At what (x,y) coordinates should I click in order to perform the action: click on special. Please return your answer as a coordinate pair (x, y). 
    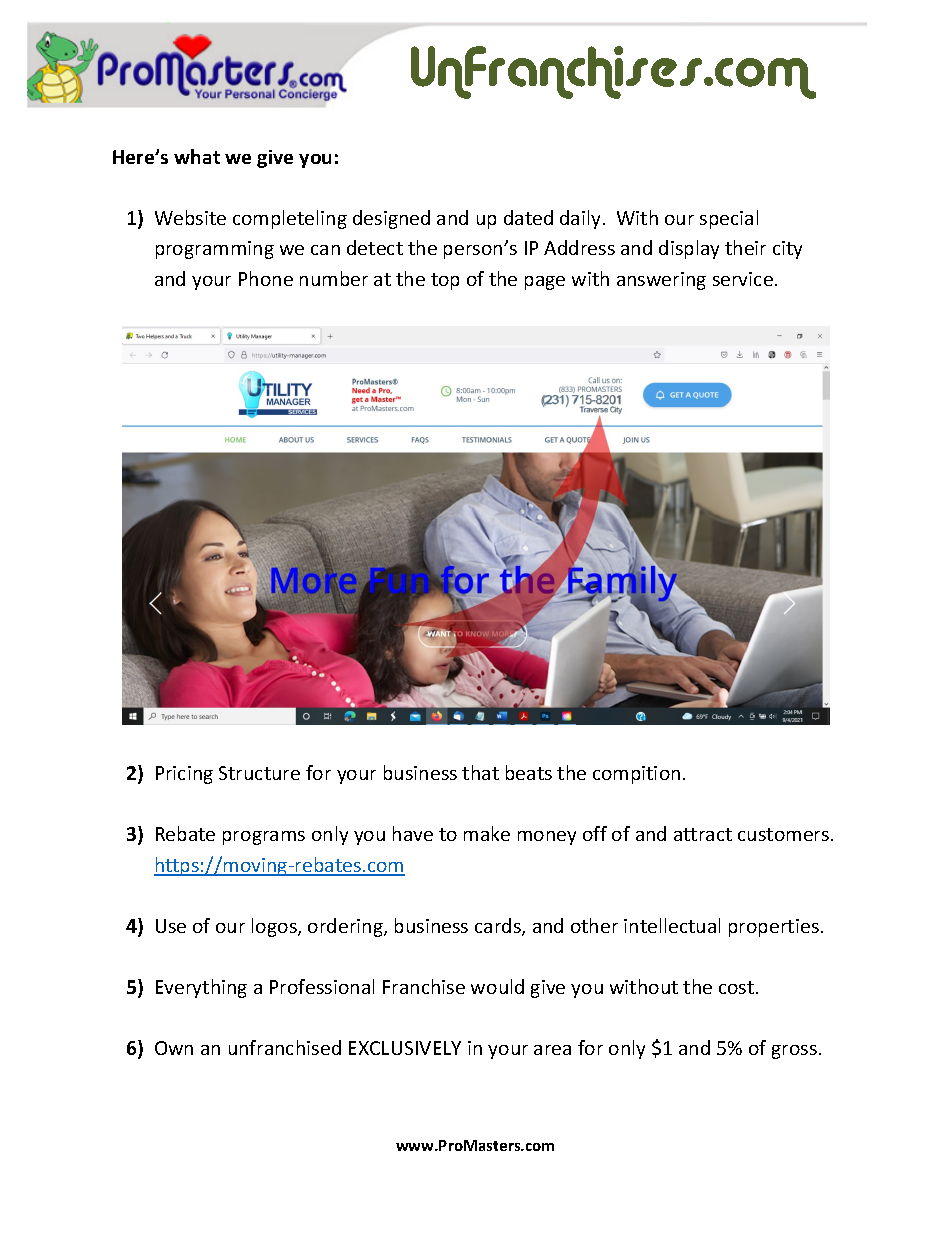
    Looking at the image, I should click on (729, 219).
